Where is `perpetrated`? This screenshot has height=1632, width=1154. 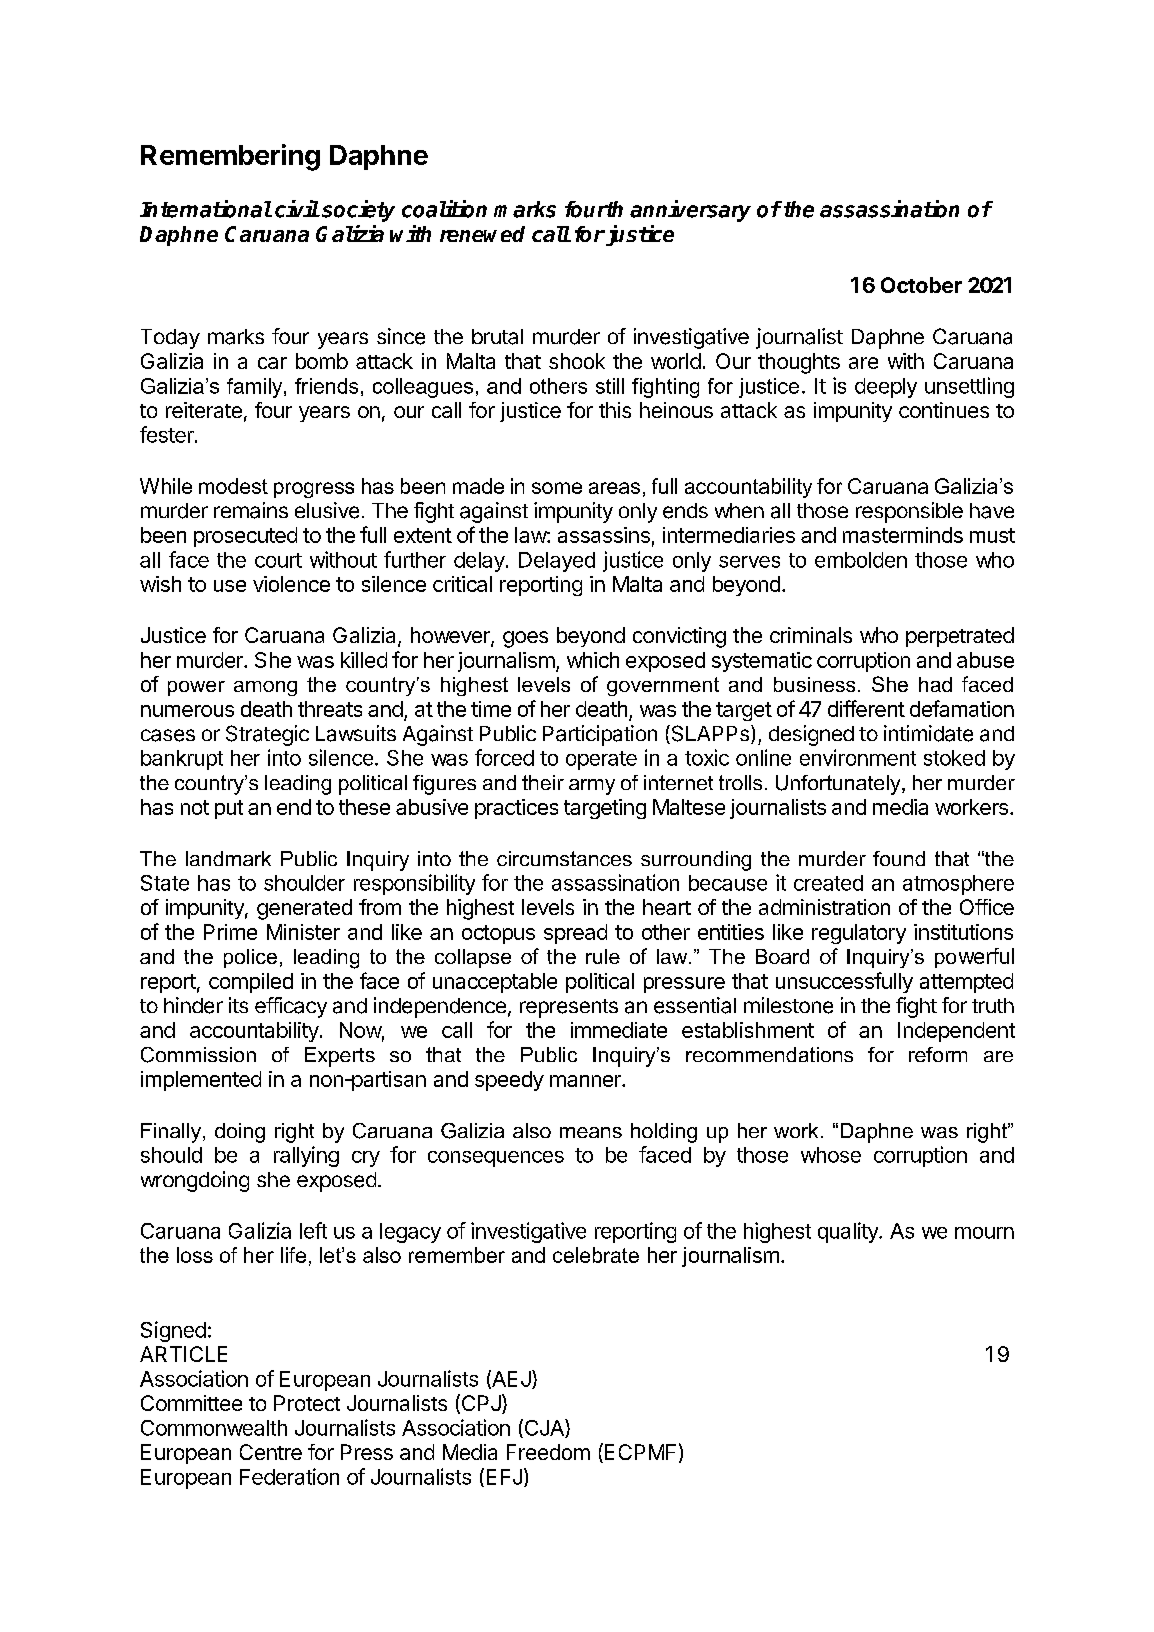 perpetrated is located at coordinates (960, 637).
